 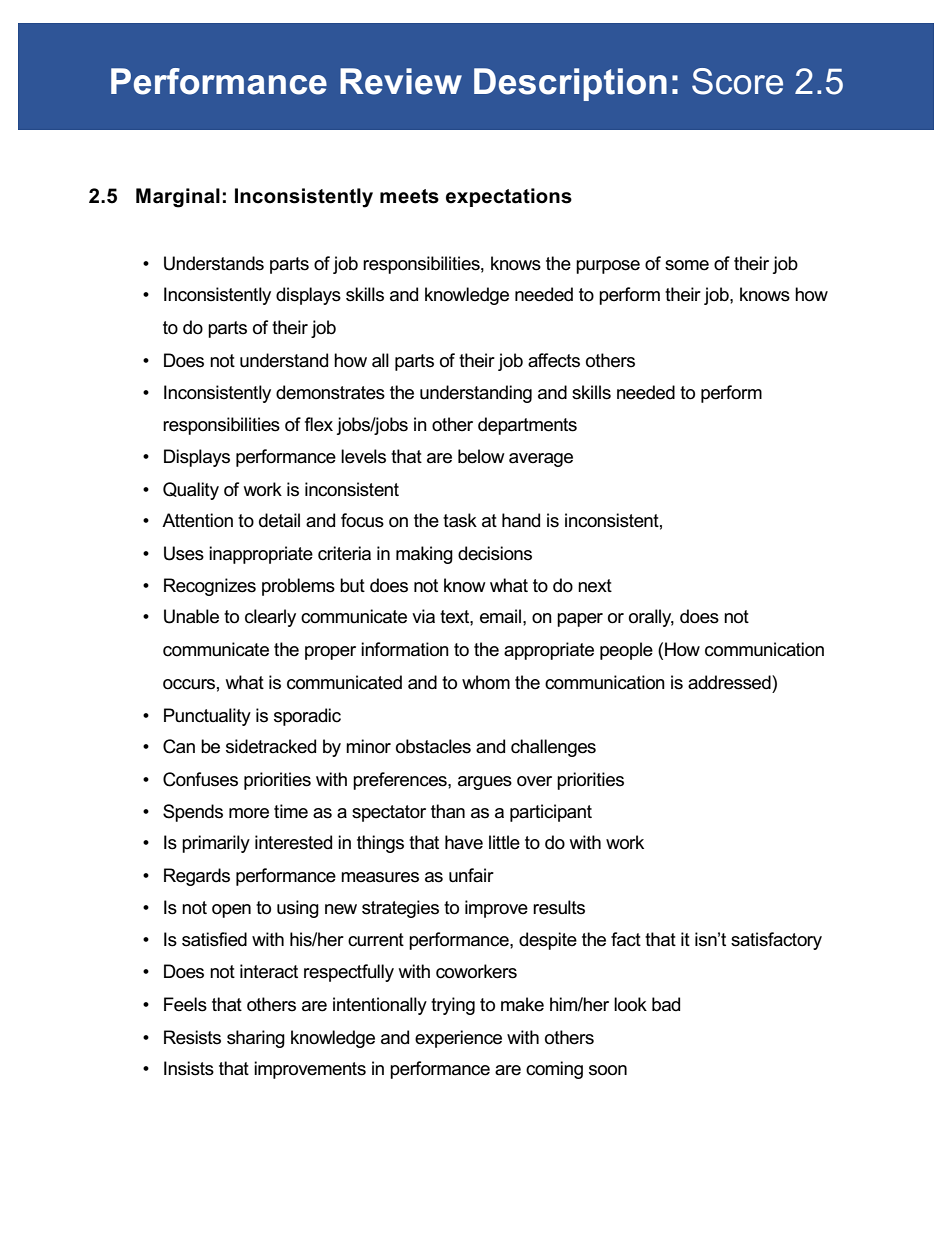 What do you see at coordinates (178, 198) in the screenshot?
I see `Marginal` at bounding box center [178, 198].
